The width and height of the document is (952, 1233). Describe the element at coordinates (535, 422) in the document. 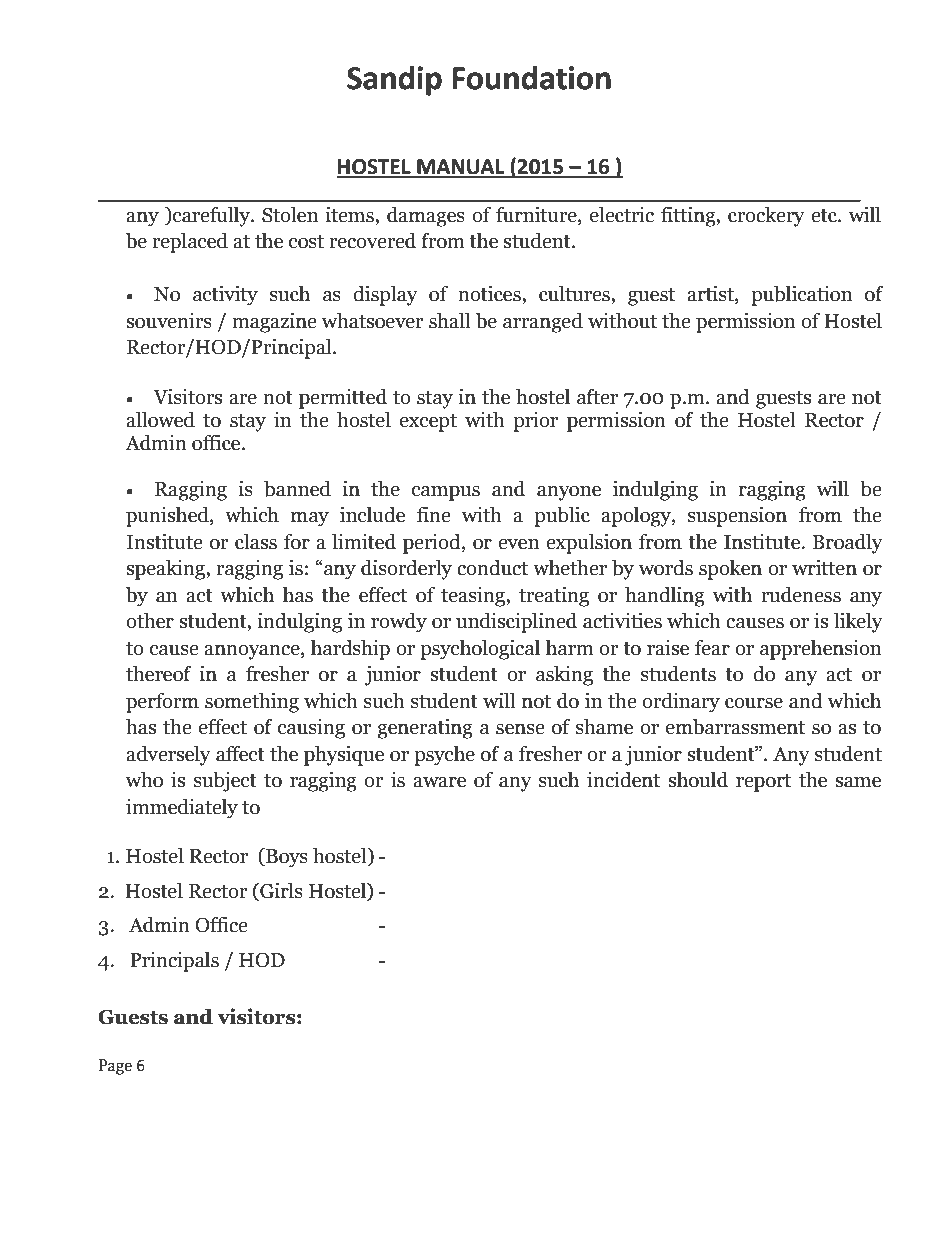

I see `prior` at that location.
